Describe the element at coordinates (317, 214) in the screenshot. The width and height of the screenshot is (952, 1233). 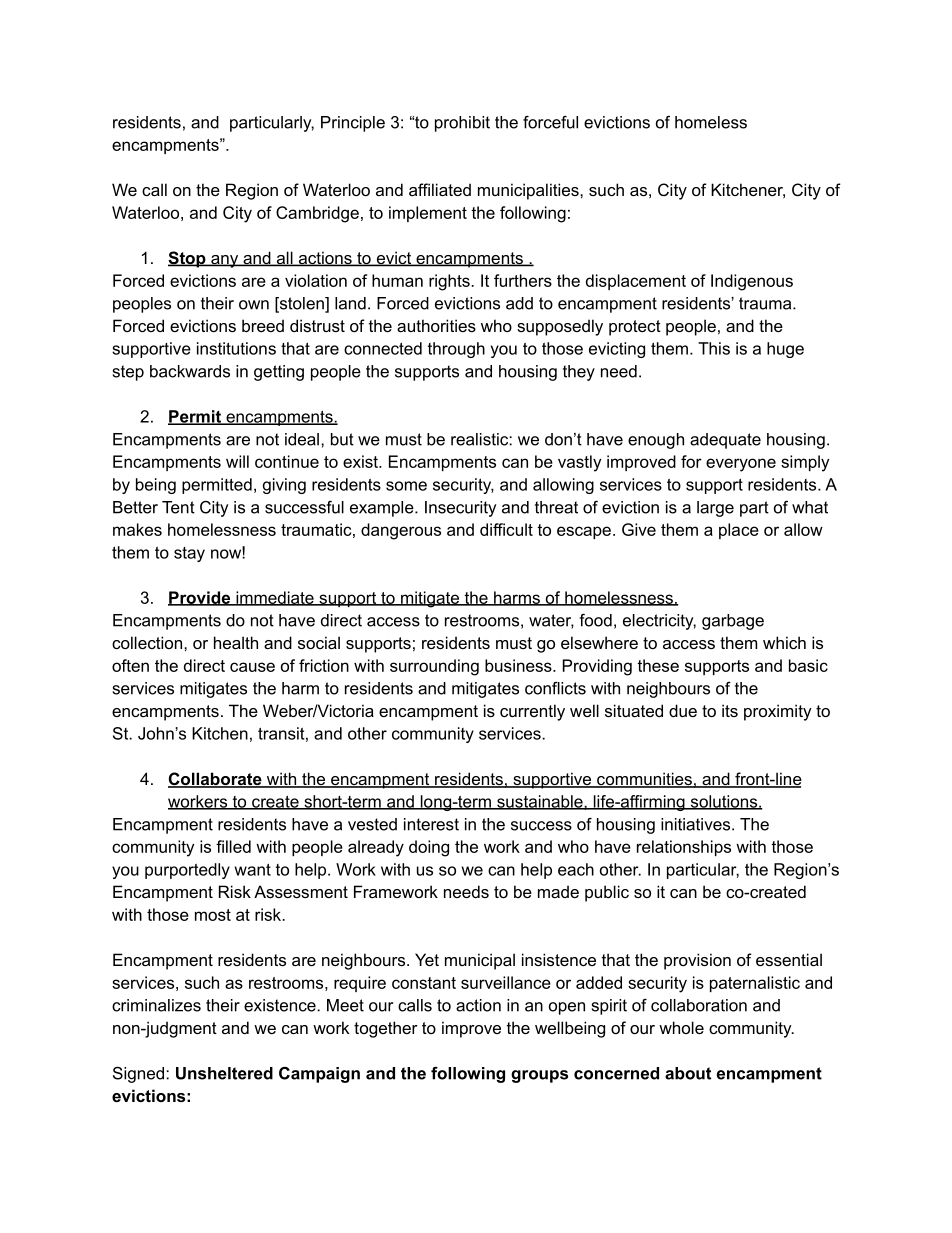
I see `Cambridge` at that location.
